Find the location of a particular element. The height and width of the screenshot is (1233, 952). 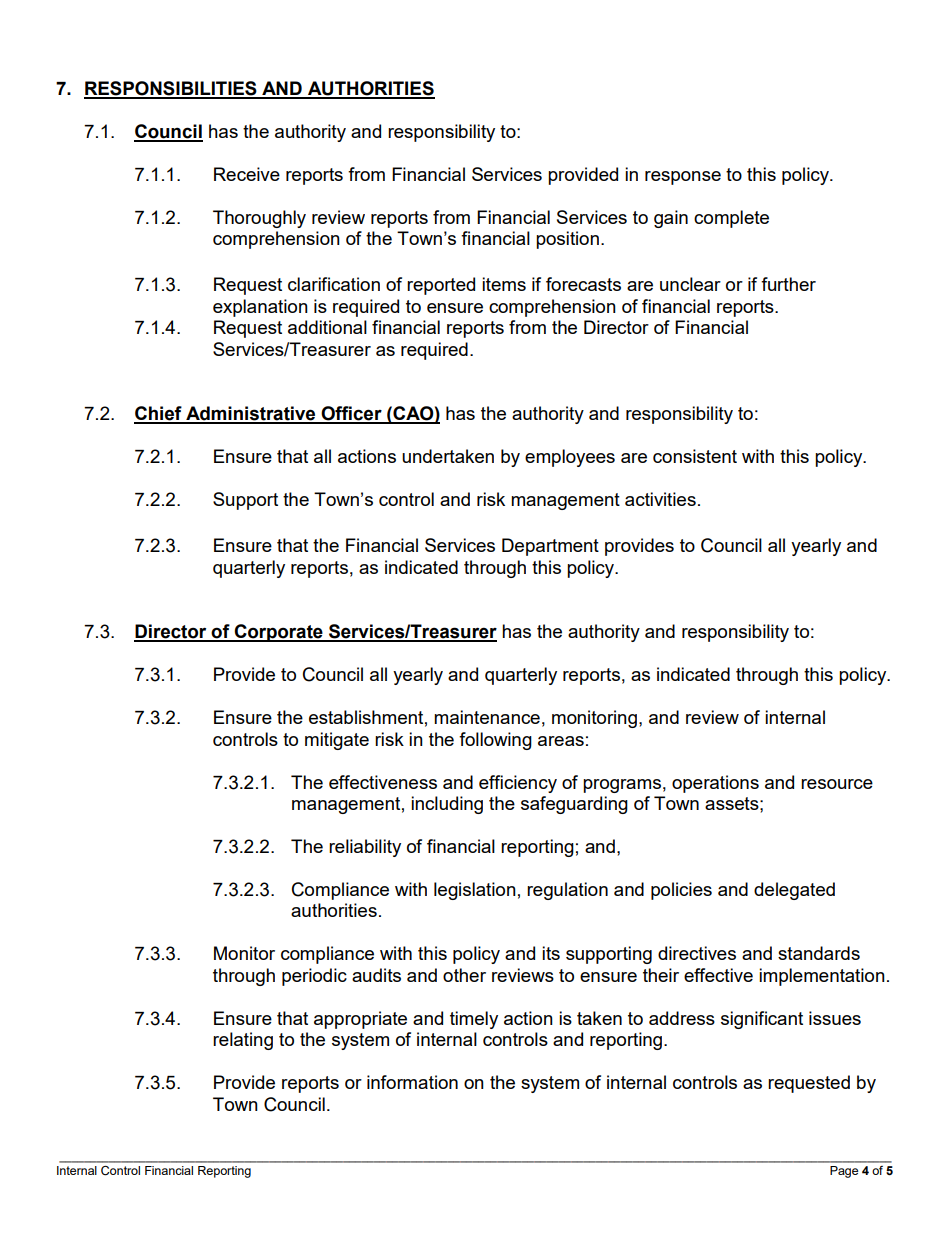

position is located at coordinates (567, 240).
